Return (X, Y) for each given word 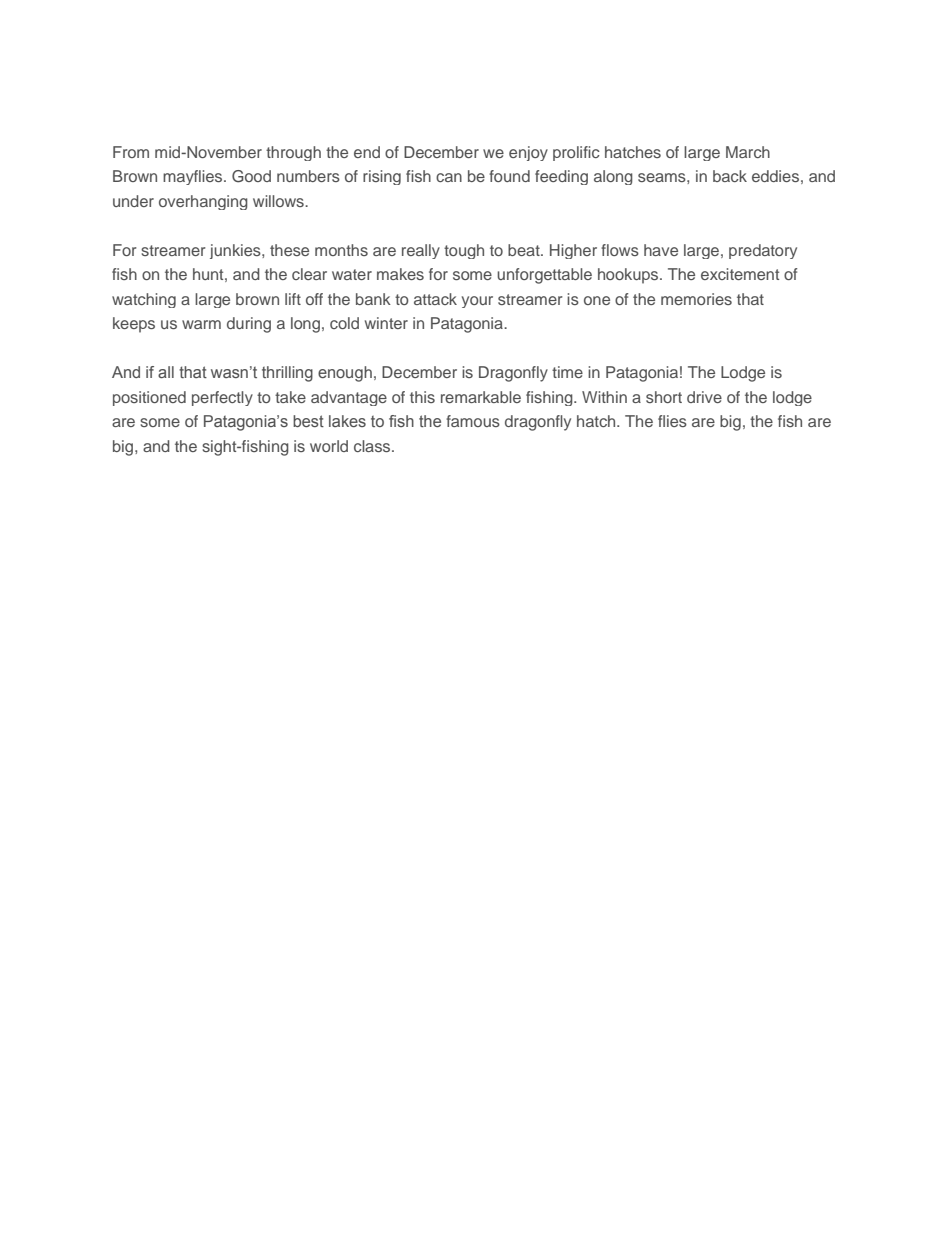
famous (473, 421)
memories (696, 299)
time (567, 372)
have (661, 250)
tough (464, 251)
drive (704, 397)
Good (251, 176)
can (449, 177)
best (308, 421)
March (748, 152)
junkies (236, 251)
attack (435, 299)
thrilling (287, 374)
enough (345, 374)
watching (144, 300)
